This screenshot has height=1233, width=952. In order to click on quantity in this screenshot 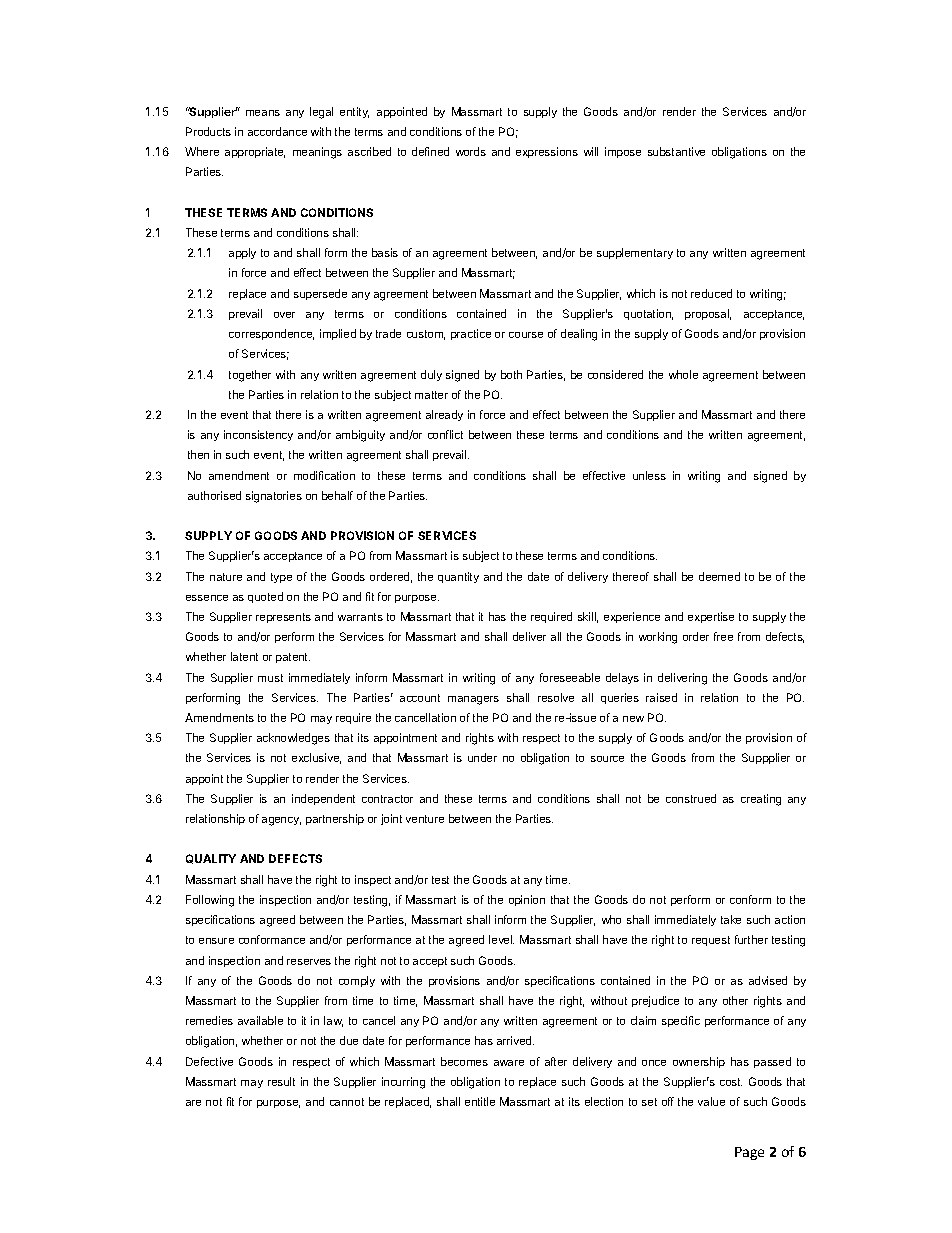, I will do `click(458, 577)`.
